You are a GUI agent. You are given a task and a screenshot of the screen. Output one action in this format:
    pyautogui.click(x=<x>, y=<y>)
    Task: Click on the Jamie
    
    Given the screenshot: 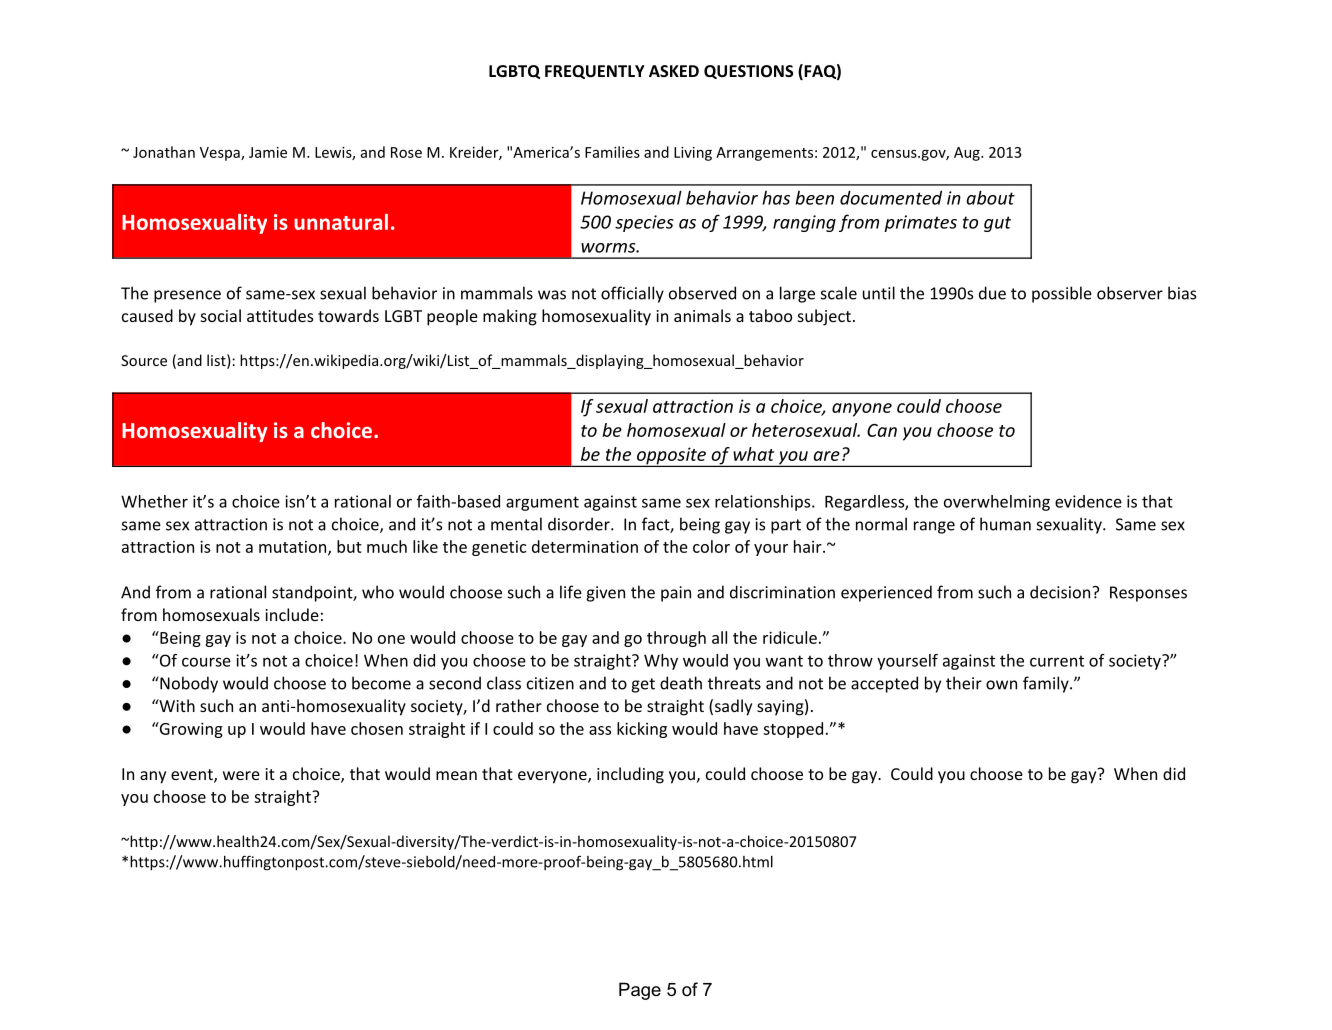 What is the action you would take?
    pyautogui.click(x=268, y=152)
